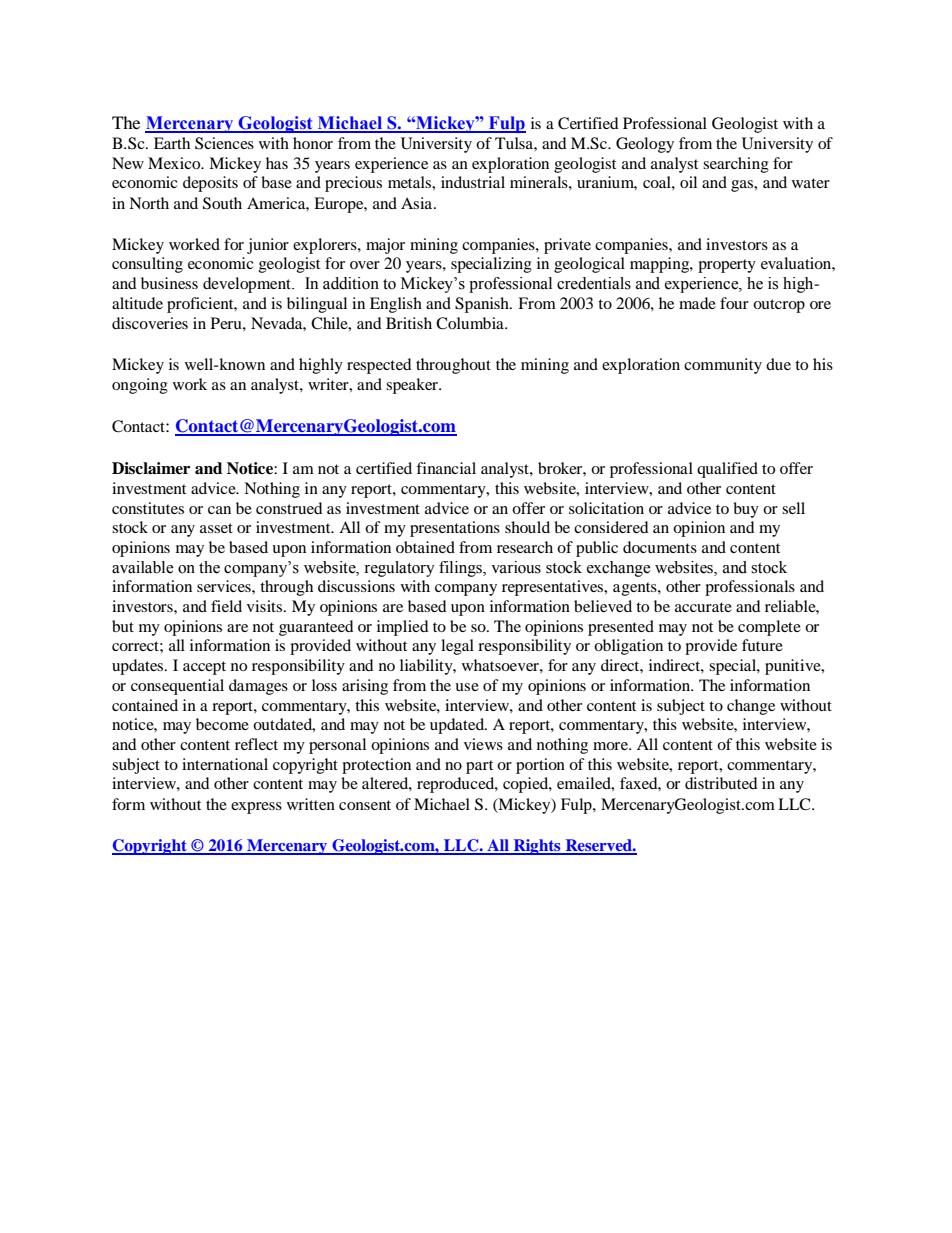  I want to click on distributed, so click(721, 783).
